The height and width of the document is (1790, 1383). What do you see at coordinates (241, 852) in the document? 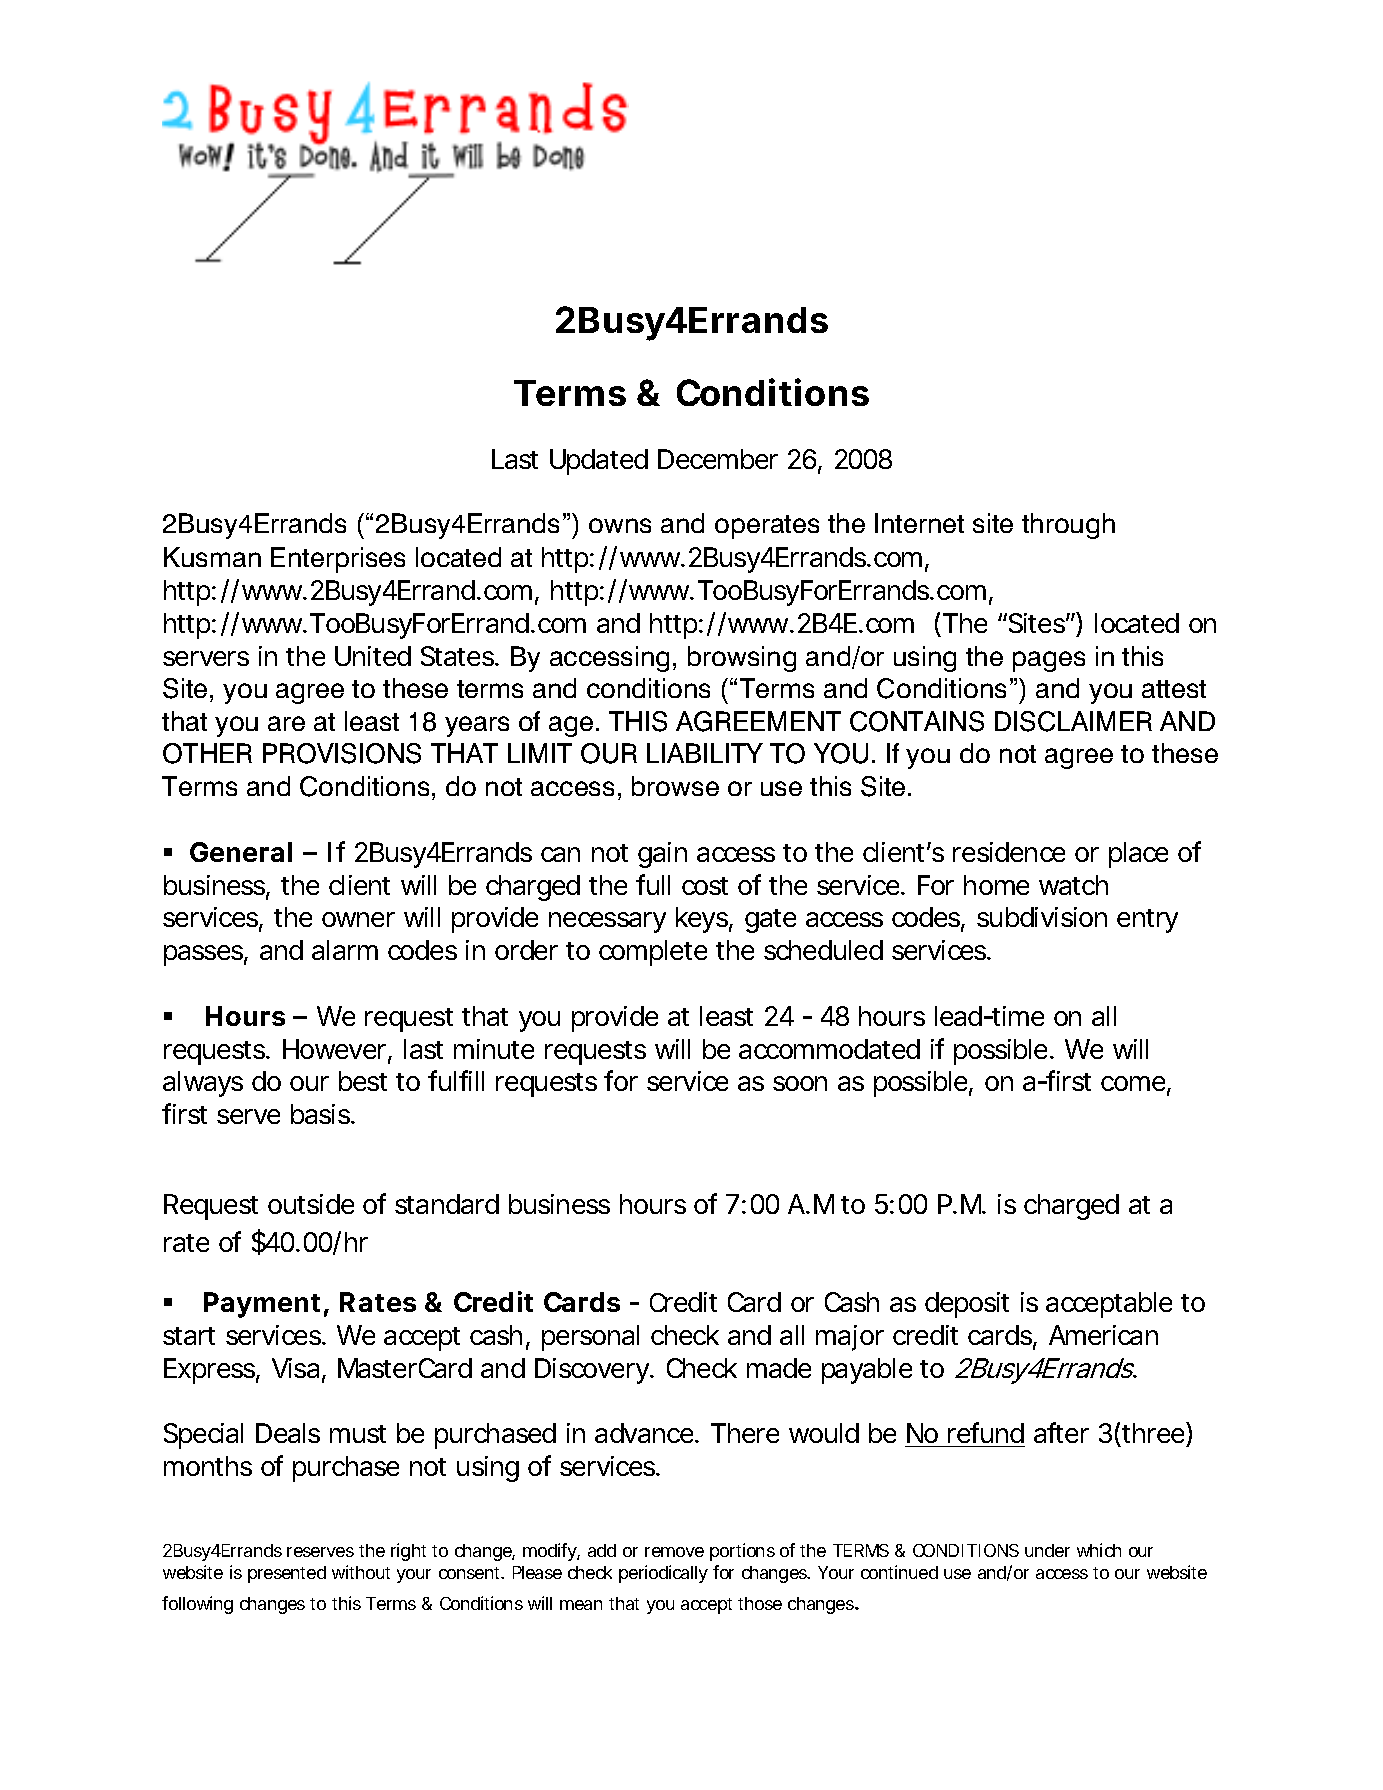
I see `General` at bounding box center [241, 852].
